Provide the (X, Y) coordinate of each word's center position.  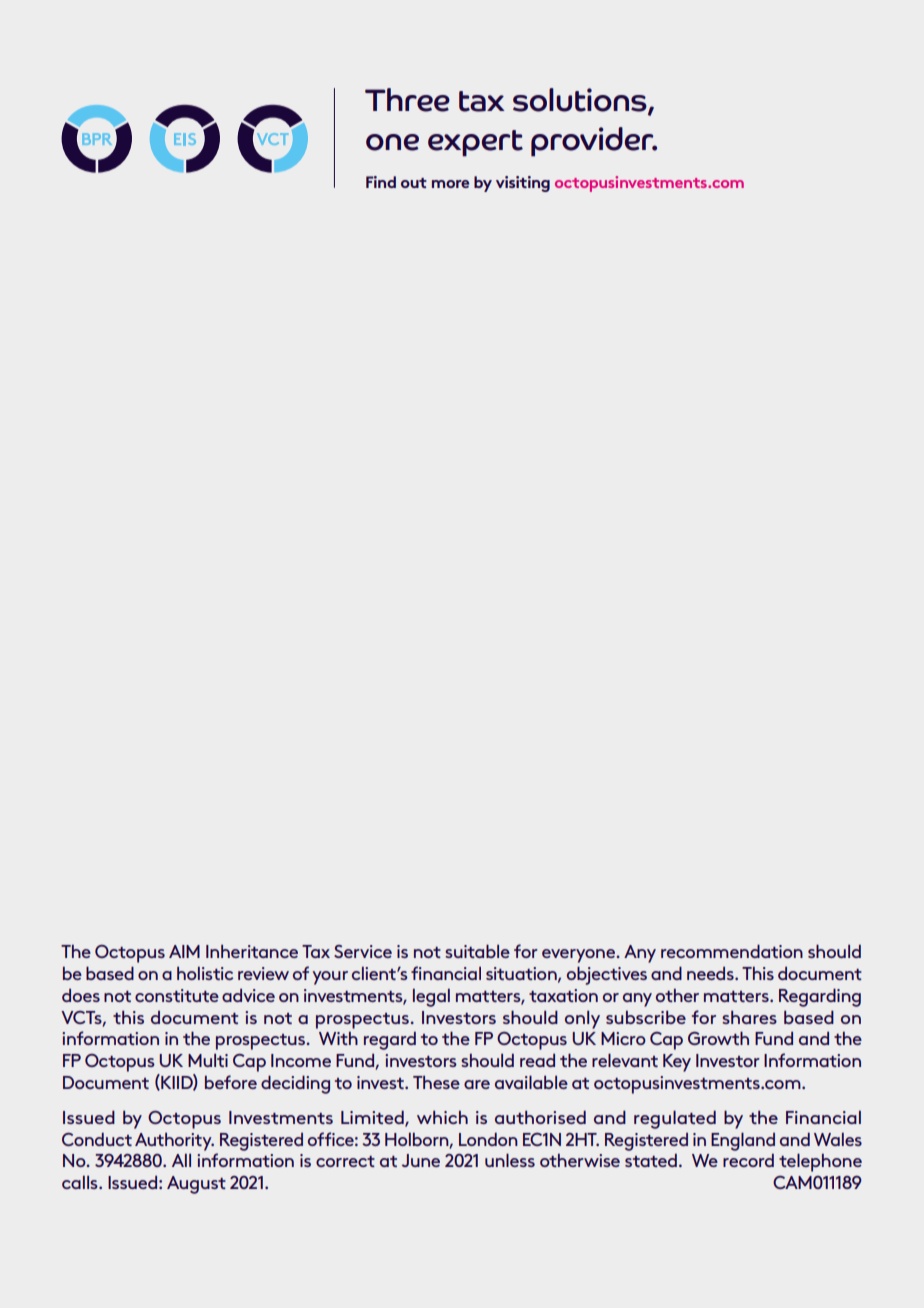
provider (593, 142)
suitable (477, 951)
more (450, 184)
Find (381, 182)
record (748, 1160)
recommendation (732, 951)
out (414, 183)
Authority (174, 1141)
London (488, 1139)
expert (475, 143)
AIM (184, 951)
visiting (523, 184)
